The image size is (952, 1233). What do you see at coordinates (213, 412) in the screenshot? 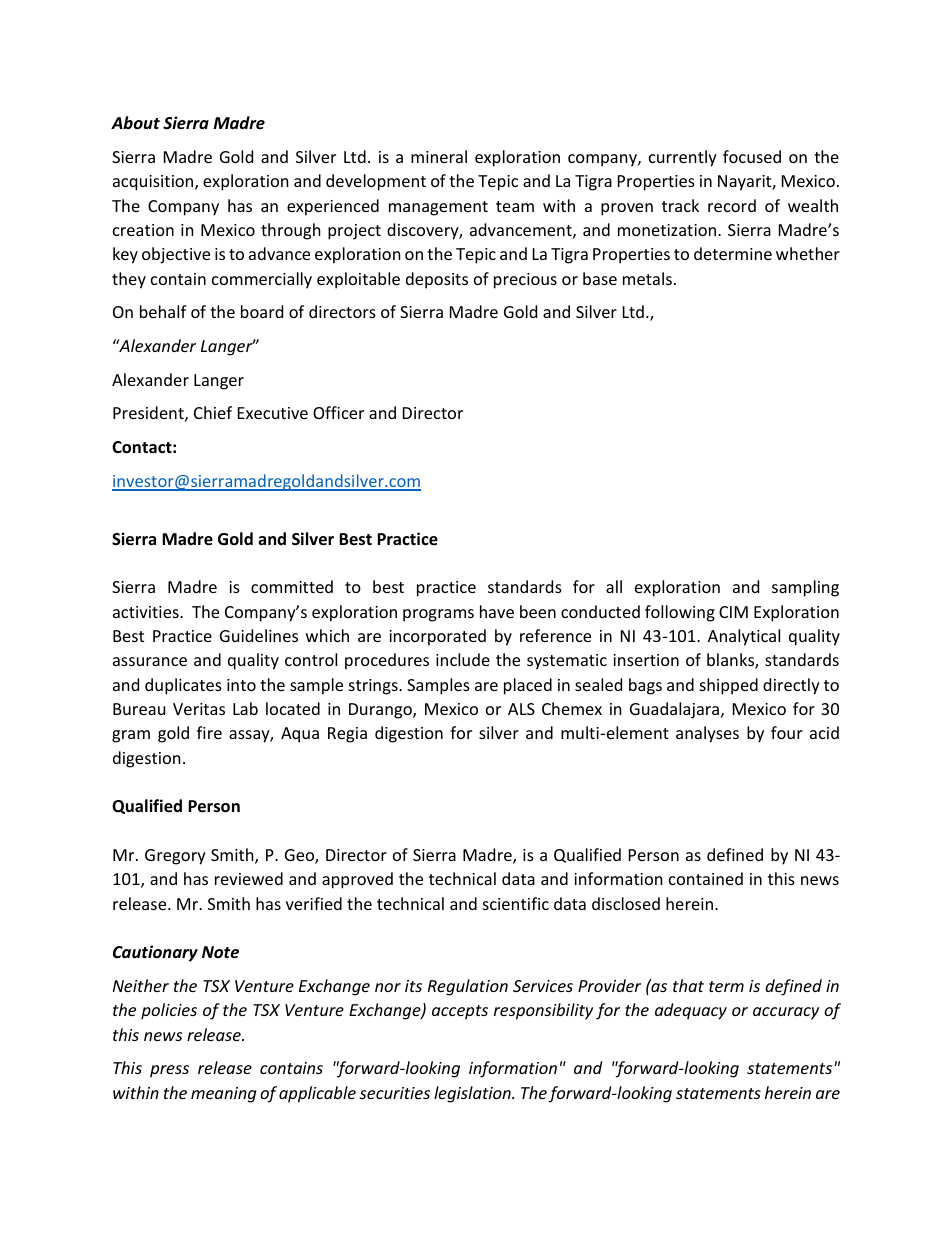
I see `Chief` at bounding box center [213, 412].
